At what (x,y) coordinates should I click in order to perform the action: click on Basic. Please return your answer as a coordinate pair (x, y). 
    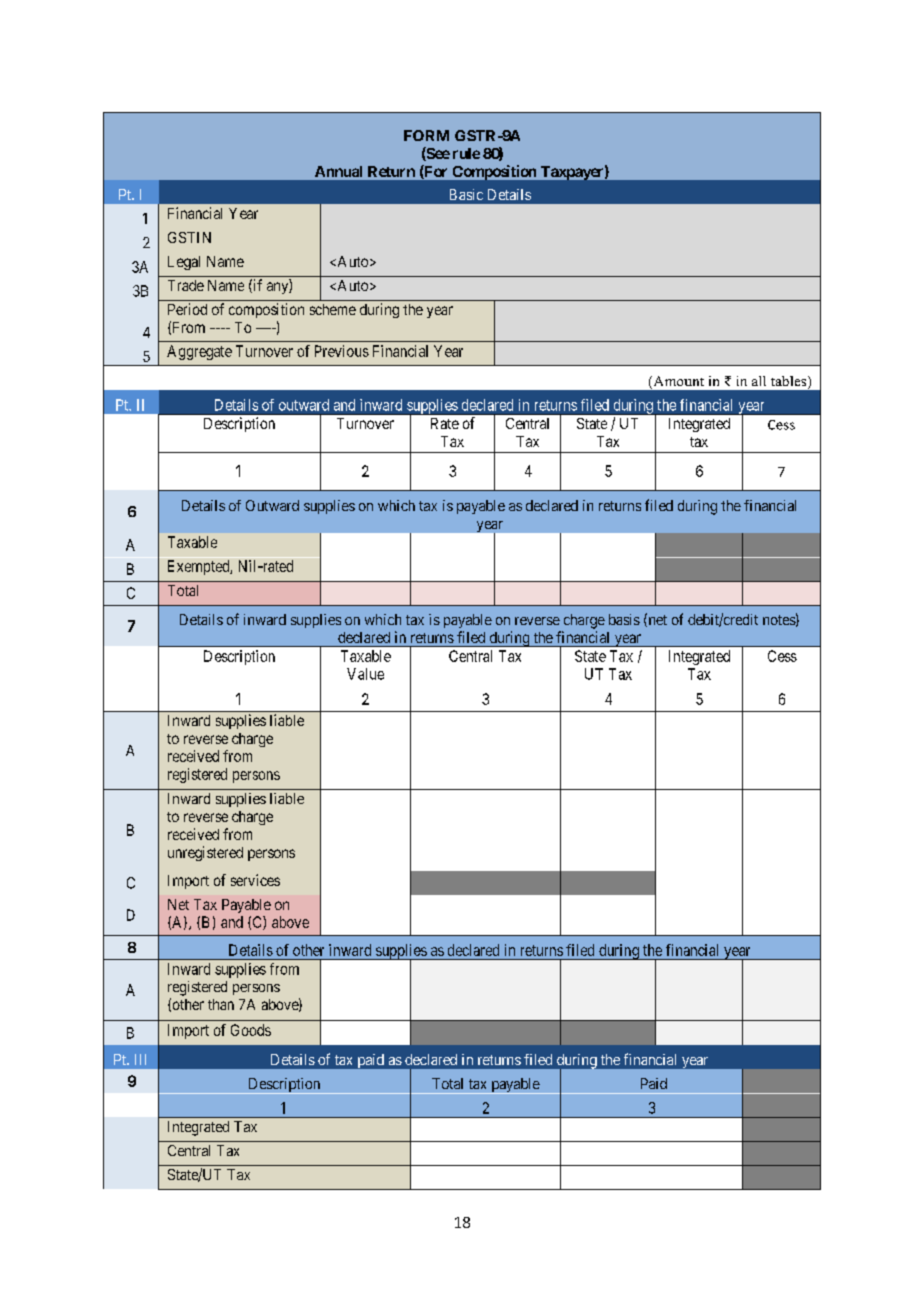
    Looking at the image, I should click on (466, 194).
